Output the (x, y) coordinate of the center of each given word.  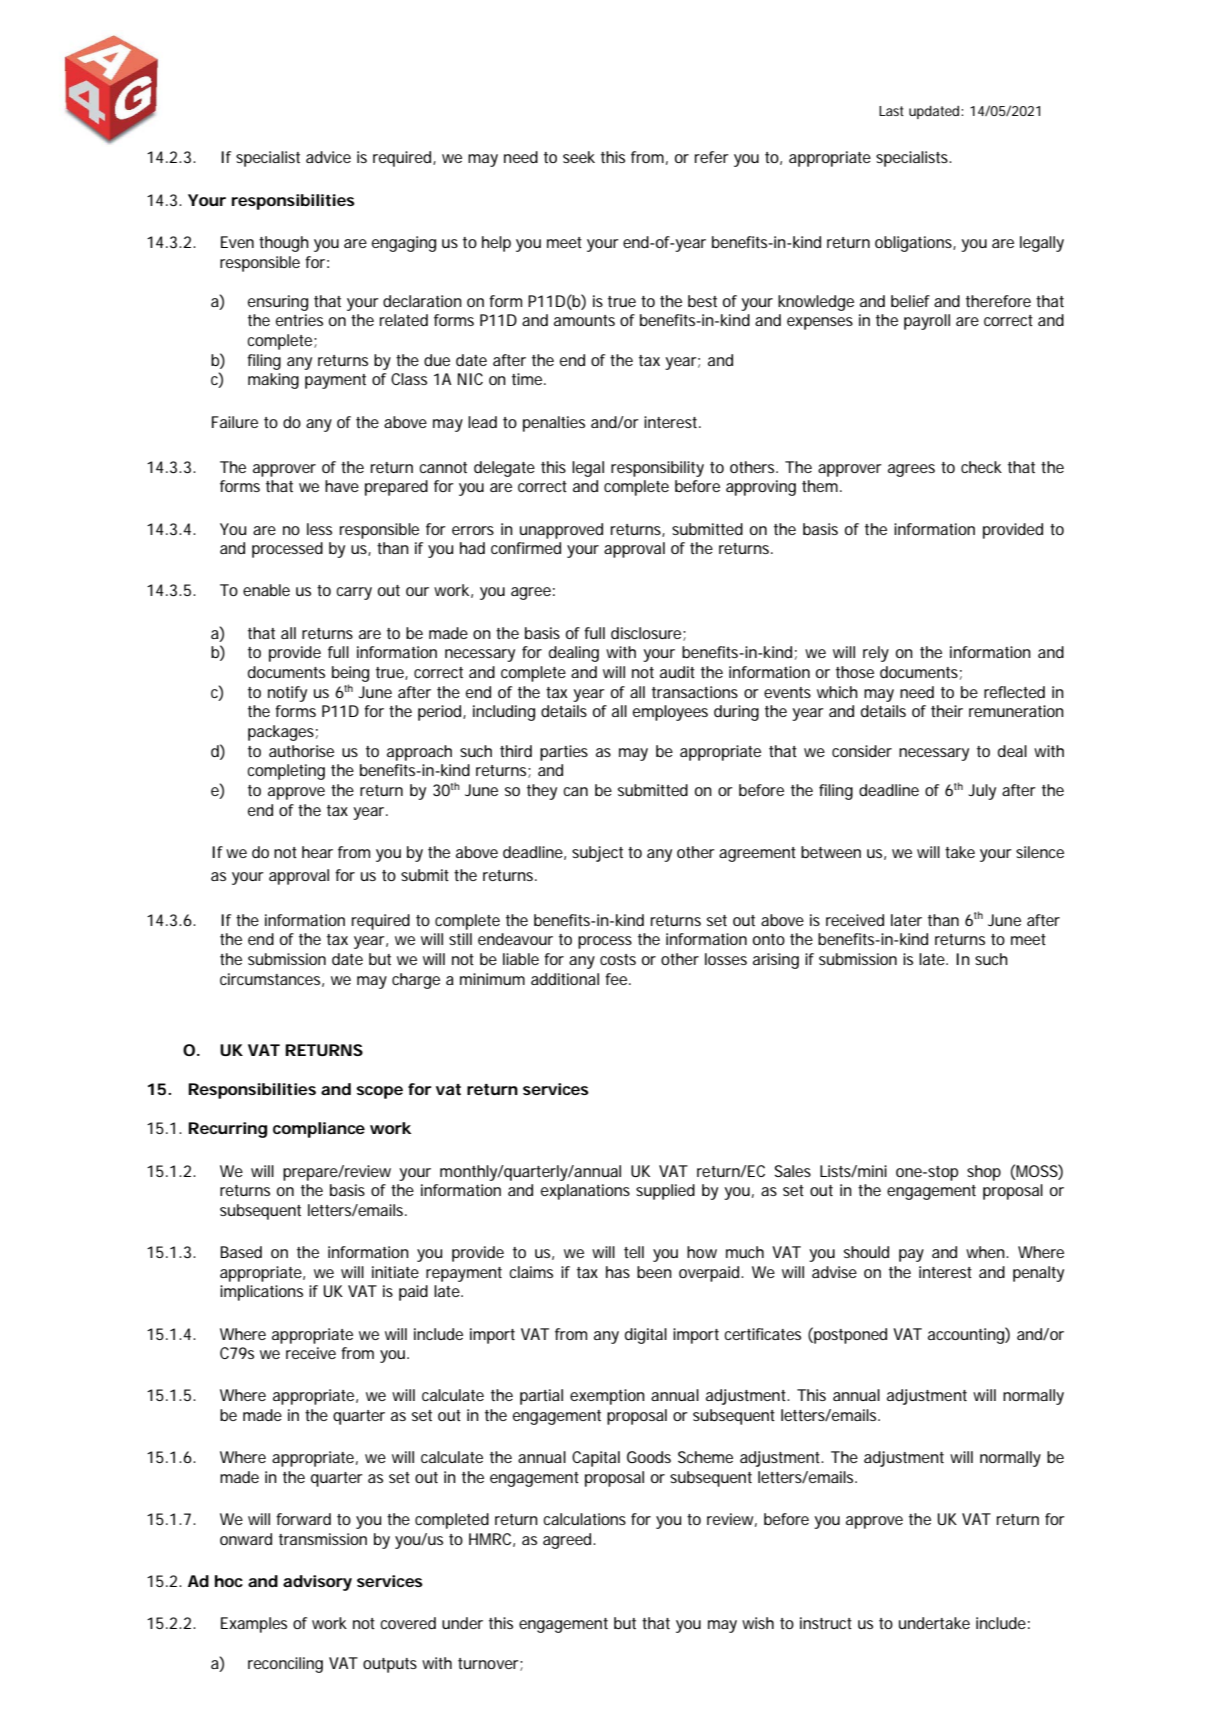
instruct (826, 1623)
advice (328, 157)
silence (1040, 852)
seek (579, 157)
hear (317, 852)
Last (891, 111)
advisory (317, 1583)
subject (597, 854)
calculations (584, 1519)
